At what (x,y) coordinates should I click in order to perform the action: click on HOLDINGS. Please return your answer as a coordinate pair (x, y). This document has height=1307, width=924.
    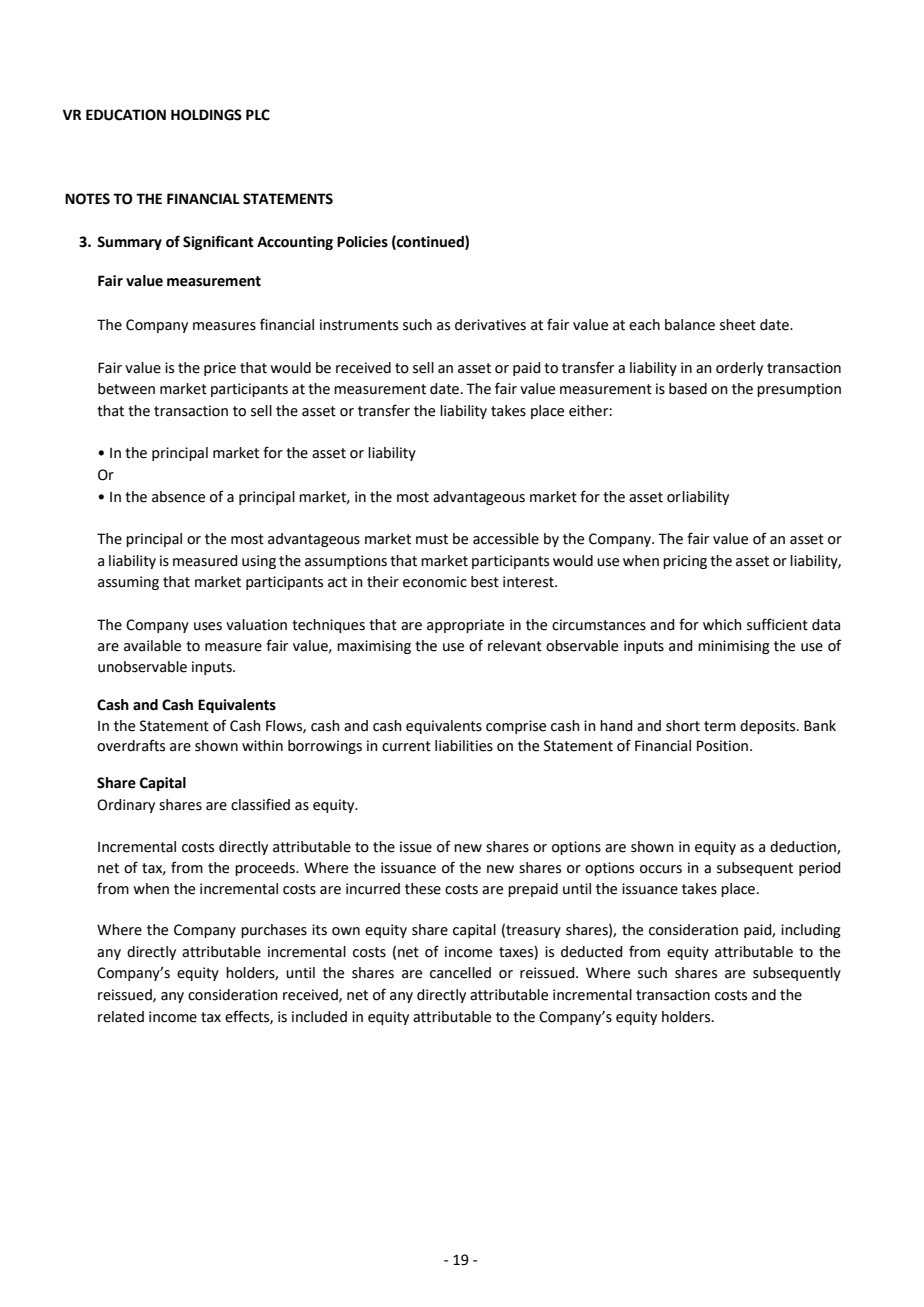
    Looking at the image, I should click on (206, 115).
